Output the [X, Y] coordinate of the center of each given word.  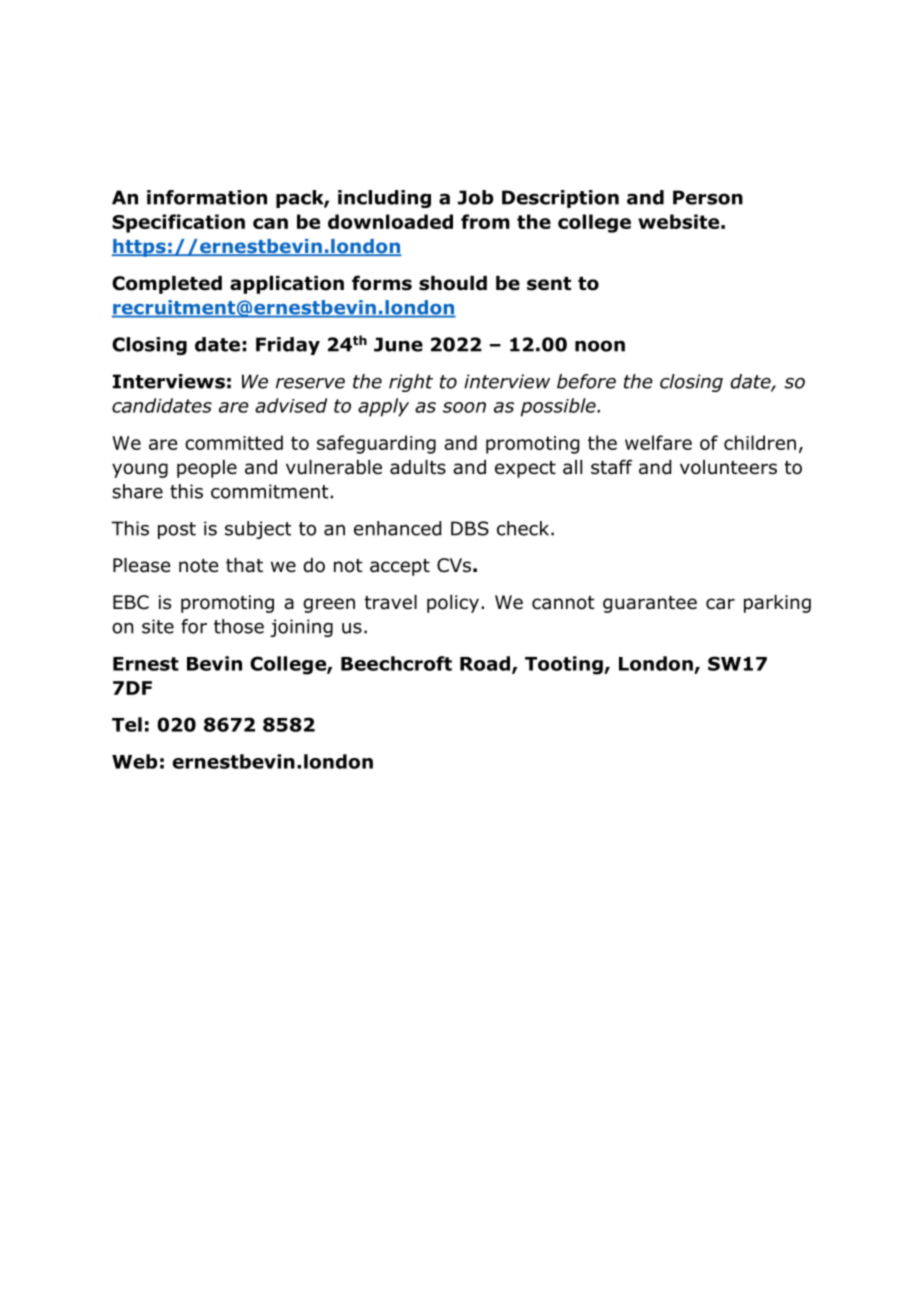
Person [708, 197]
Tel [127, 724]
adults [418, 467]
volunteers [728, 467]
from [485, 221]
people [207, 469]
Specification [178, 223]
